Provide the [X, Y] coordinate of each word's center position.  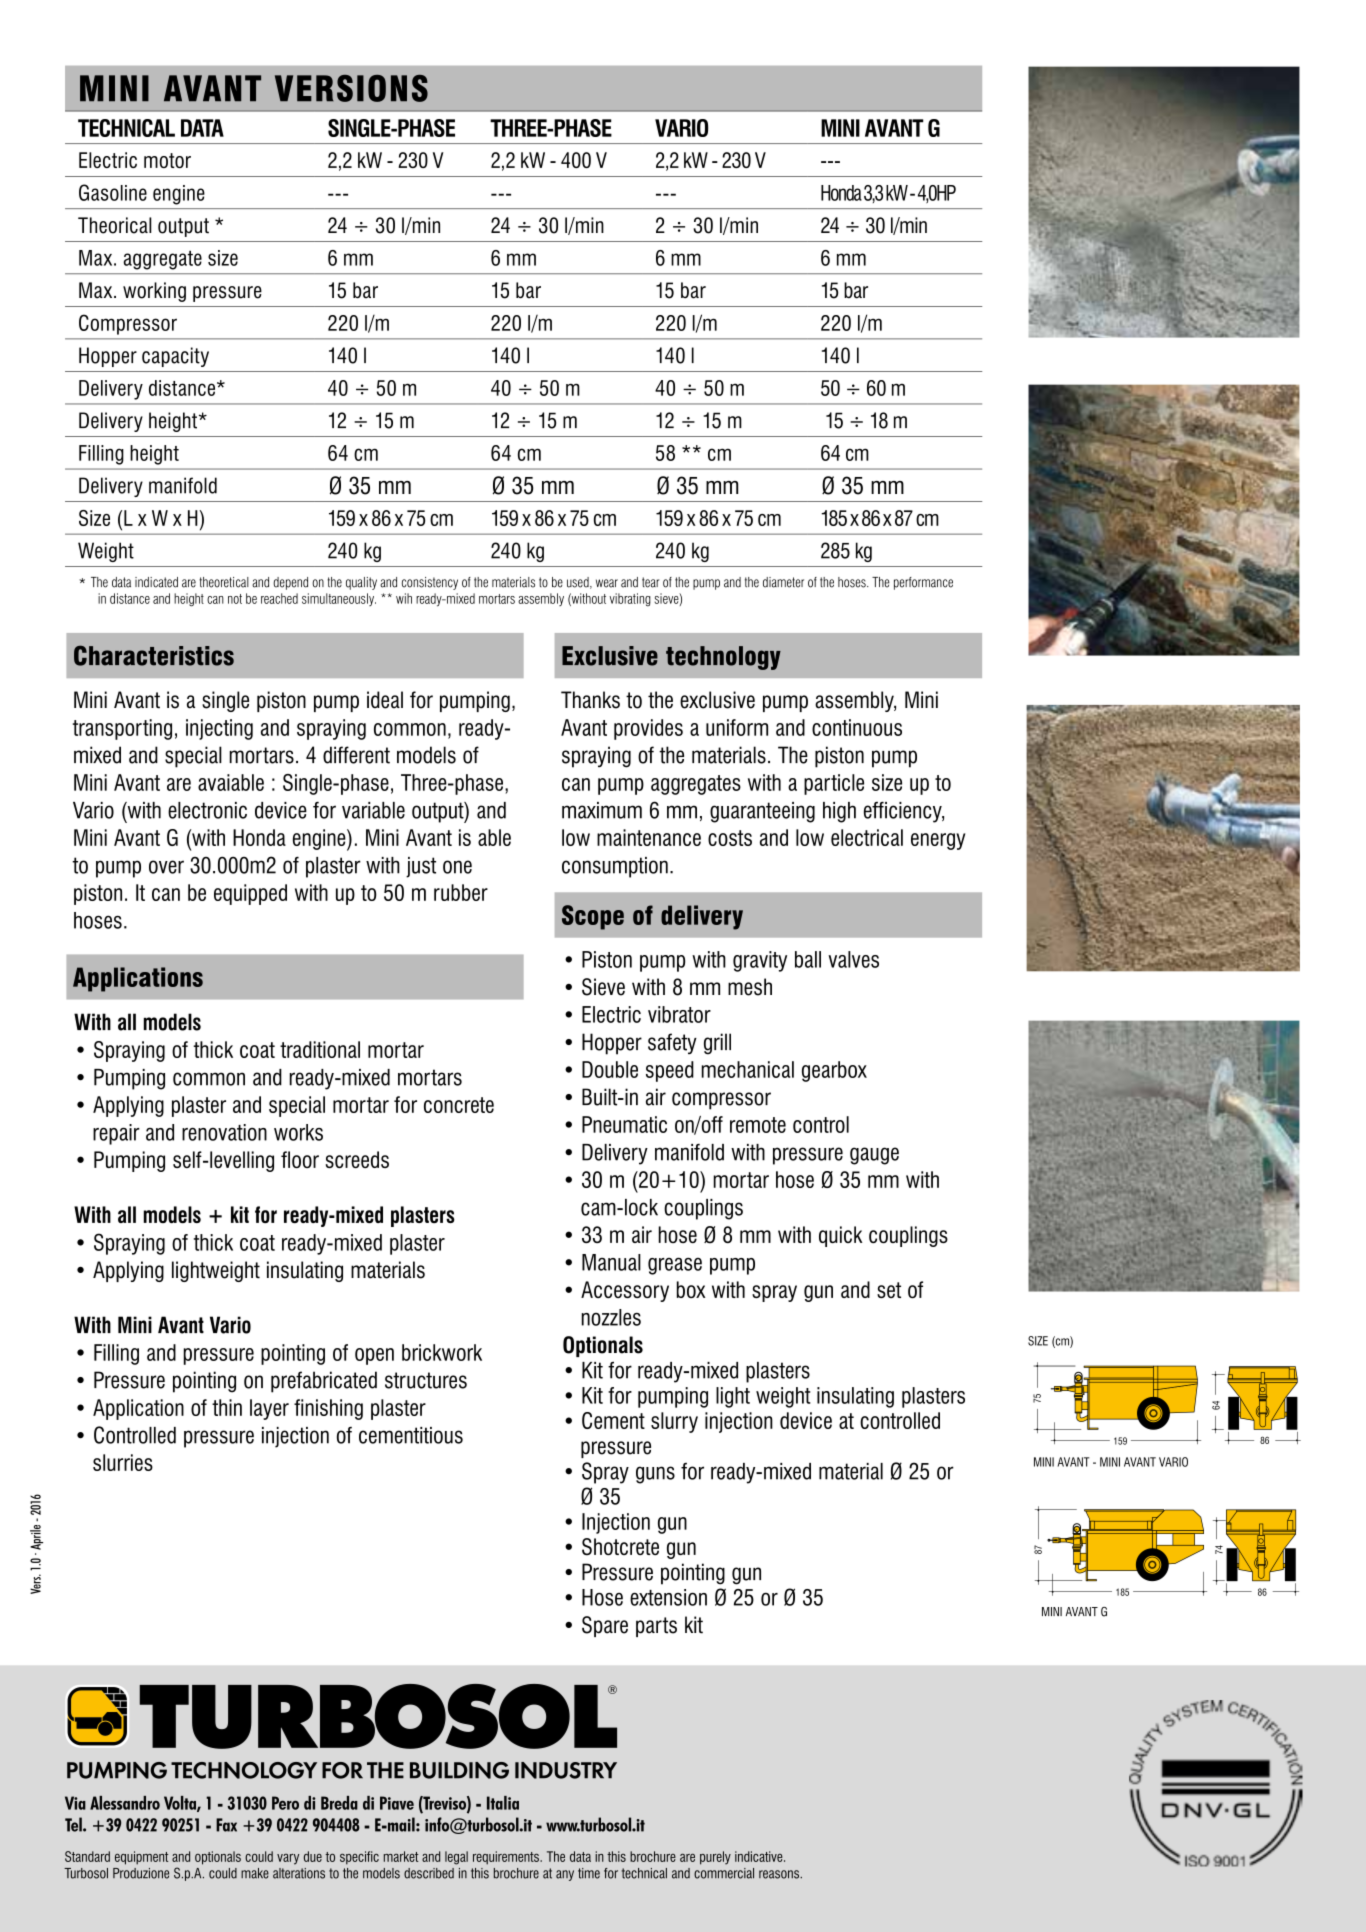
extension [668, 1597]
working [154, 292]
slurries [123, 1462]
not [235, 599]
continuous [857, 727]
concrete [459, 1105]
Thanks [590, 700]
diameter [783, 582]
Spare [605, 1626]
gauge [874, 1156]
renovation [224, 1132]
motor [167, 160]
